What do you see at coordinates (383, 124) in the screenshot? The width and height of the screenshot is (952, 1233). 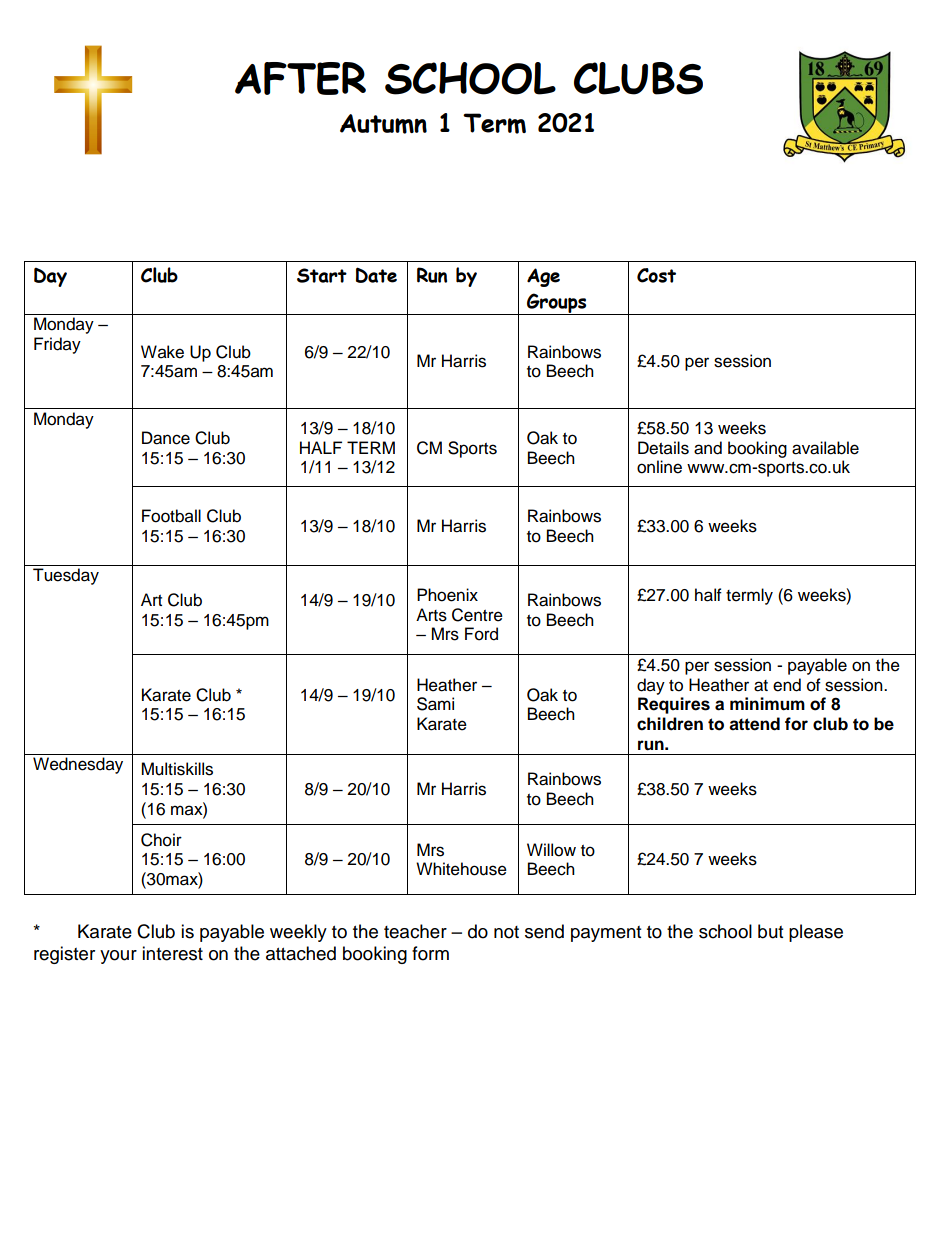 I see `Autumn` at bounding box center [383, 124].
